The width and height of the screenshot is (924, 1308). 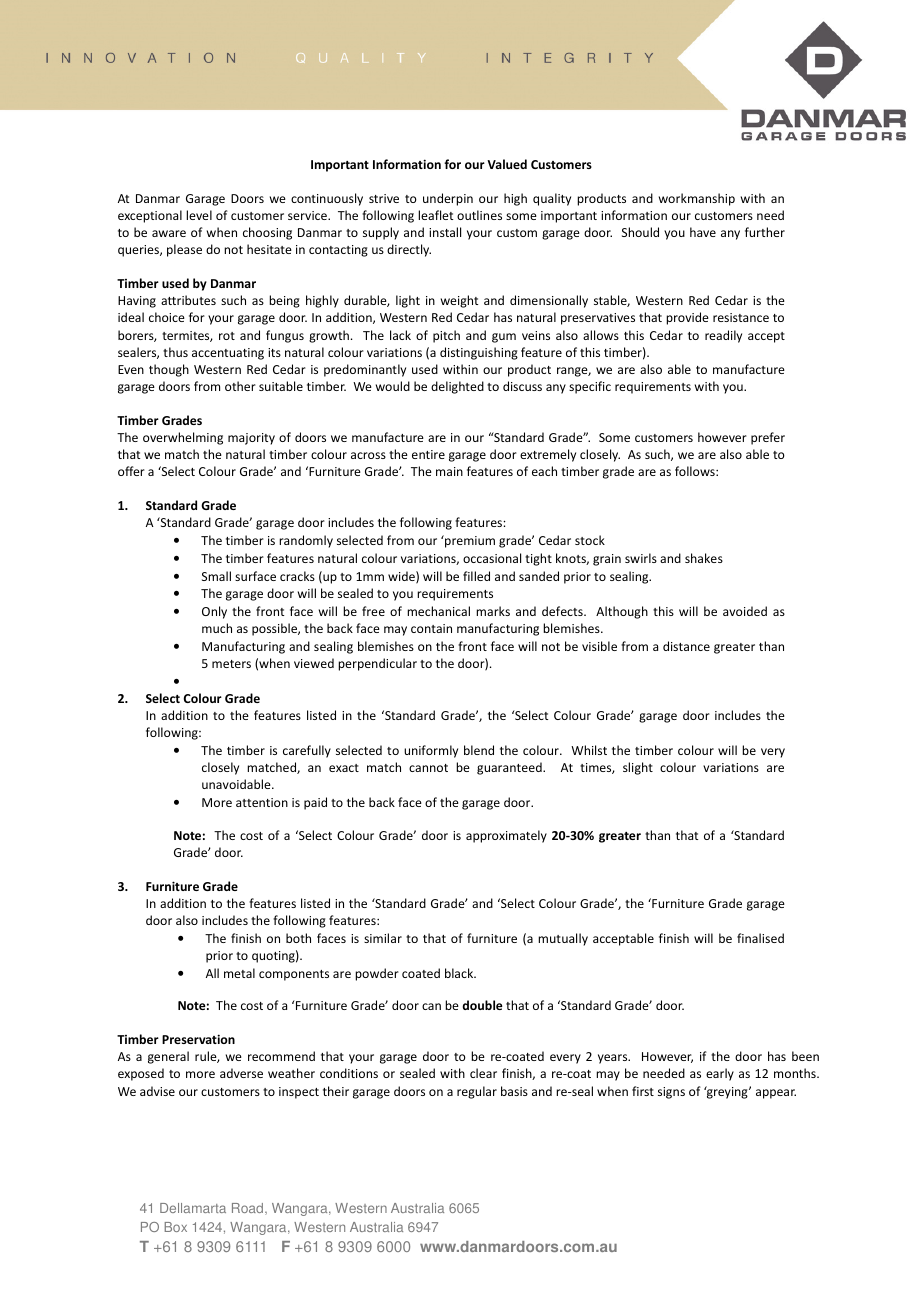 I want to click on appear, so click(x=776, y=1094).
